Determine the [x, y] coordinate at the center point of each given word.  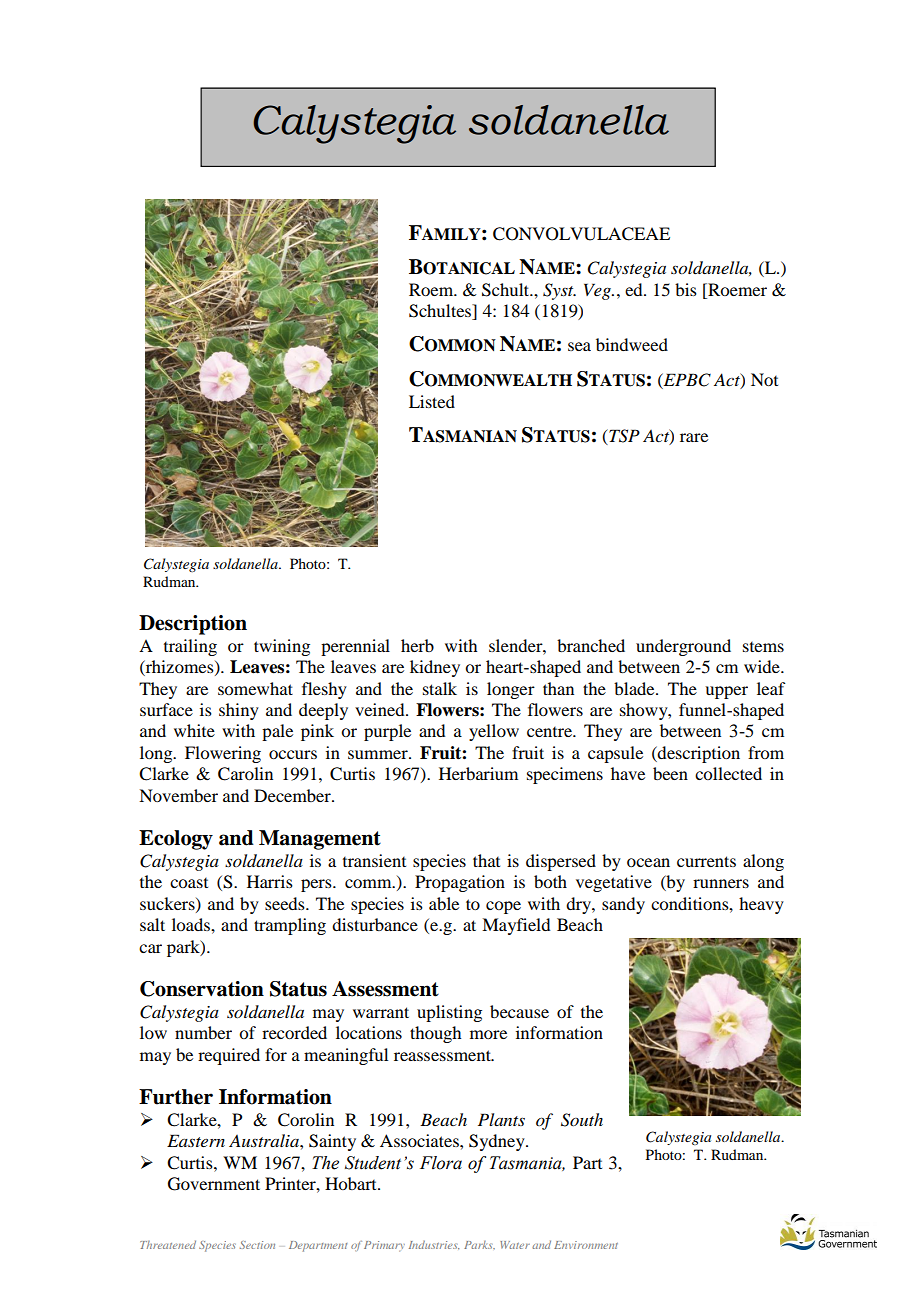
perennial [355, 647]
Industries [434, 1245]
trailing [190, 647]
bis [686, 289]
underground [683, 647]
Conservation [202, 989]
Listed [432, 401]
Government [214, 1184]
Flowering [223, 754]
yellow [494, 732]
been [670, 773]
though [435, 1034]
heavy [761, 905]
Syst [559, 291]
